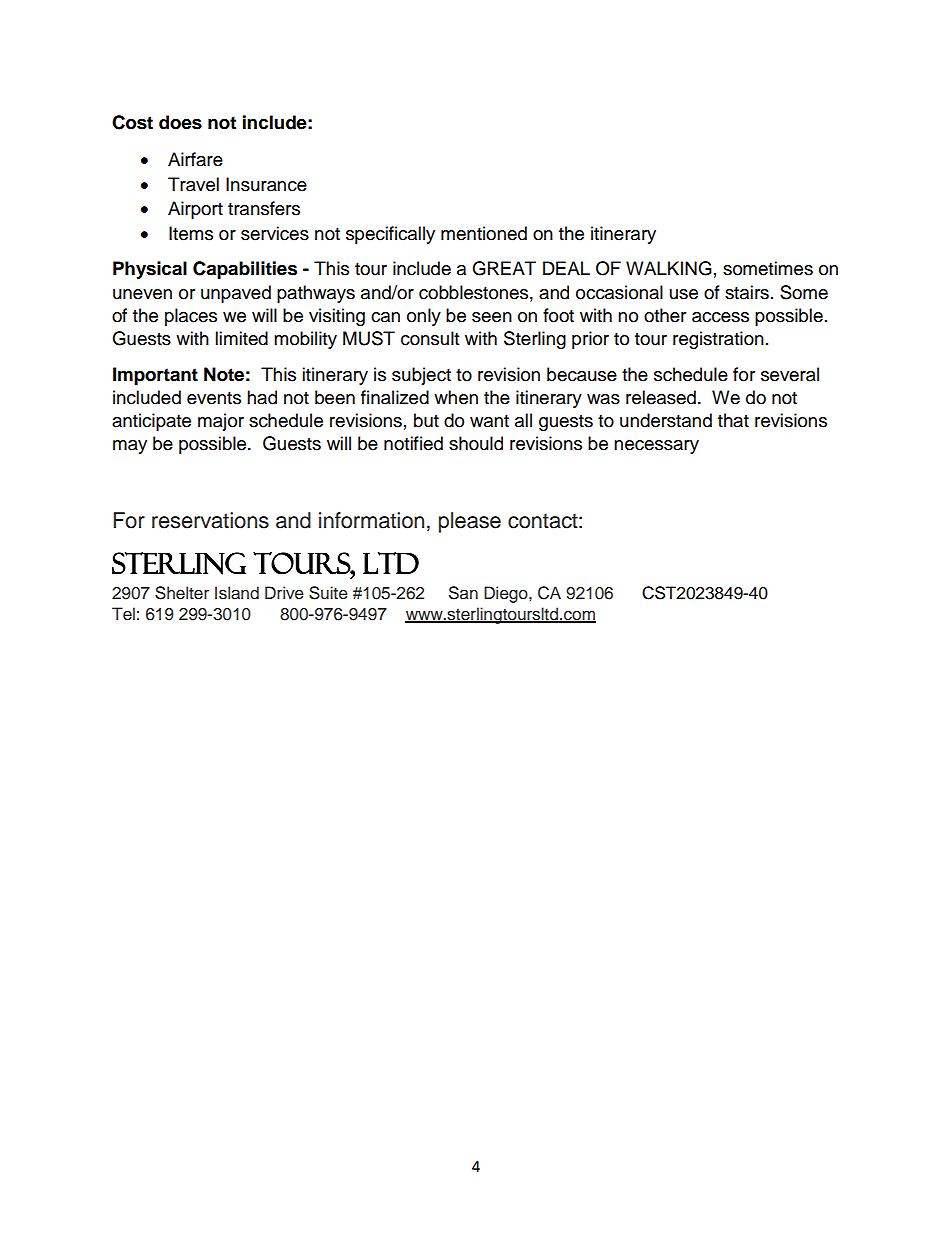 This screenshot has width=952, height=1233. I want to click on access, so click(720, 317).
